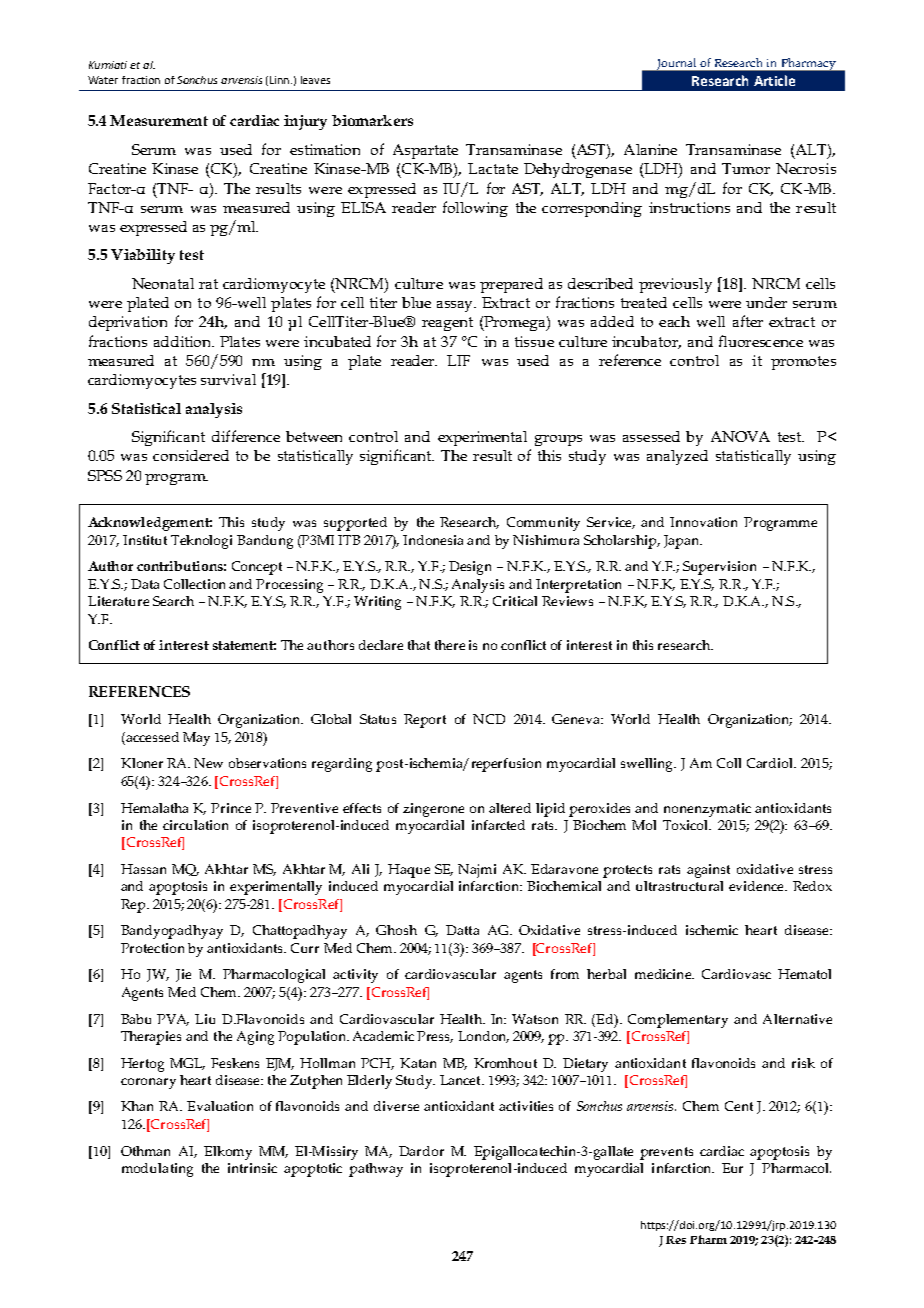 Image resolution: width=924 pixels, height=1308 pixels. Describe the element at coordinates (748, 321) in the screenshot. I see `after` at that location.
